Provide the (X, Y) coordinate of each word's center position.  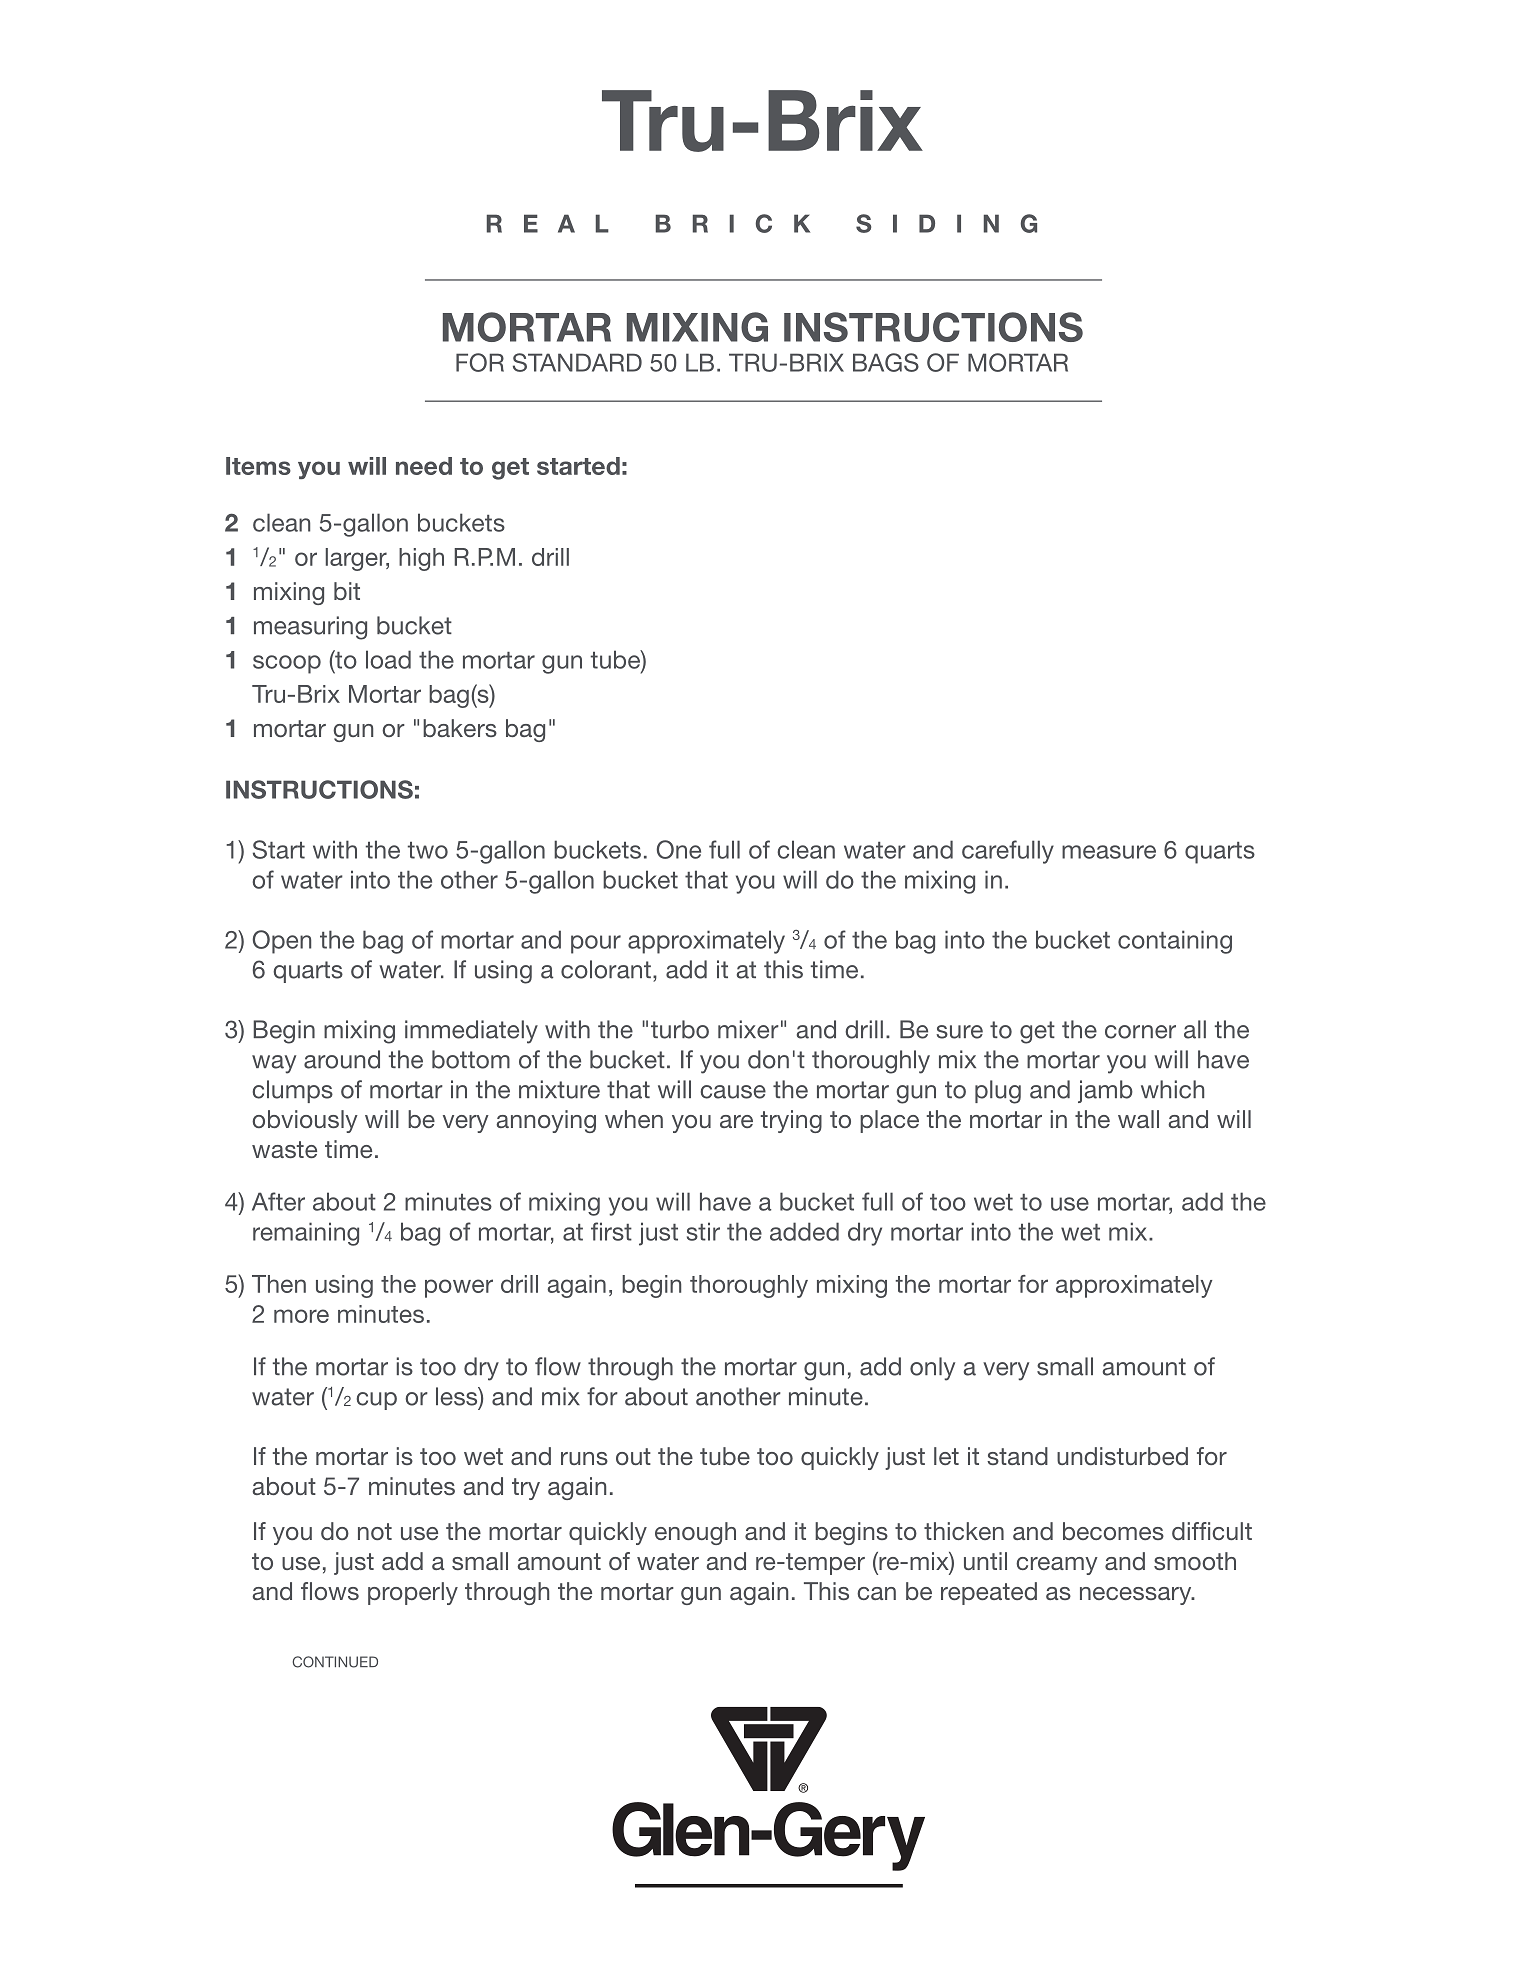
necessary (1137, 1596)
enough (695, 1533)
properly (413, 1593)
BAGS (886, 362)
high (421, 559)
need (424, 466)
